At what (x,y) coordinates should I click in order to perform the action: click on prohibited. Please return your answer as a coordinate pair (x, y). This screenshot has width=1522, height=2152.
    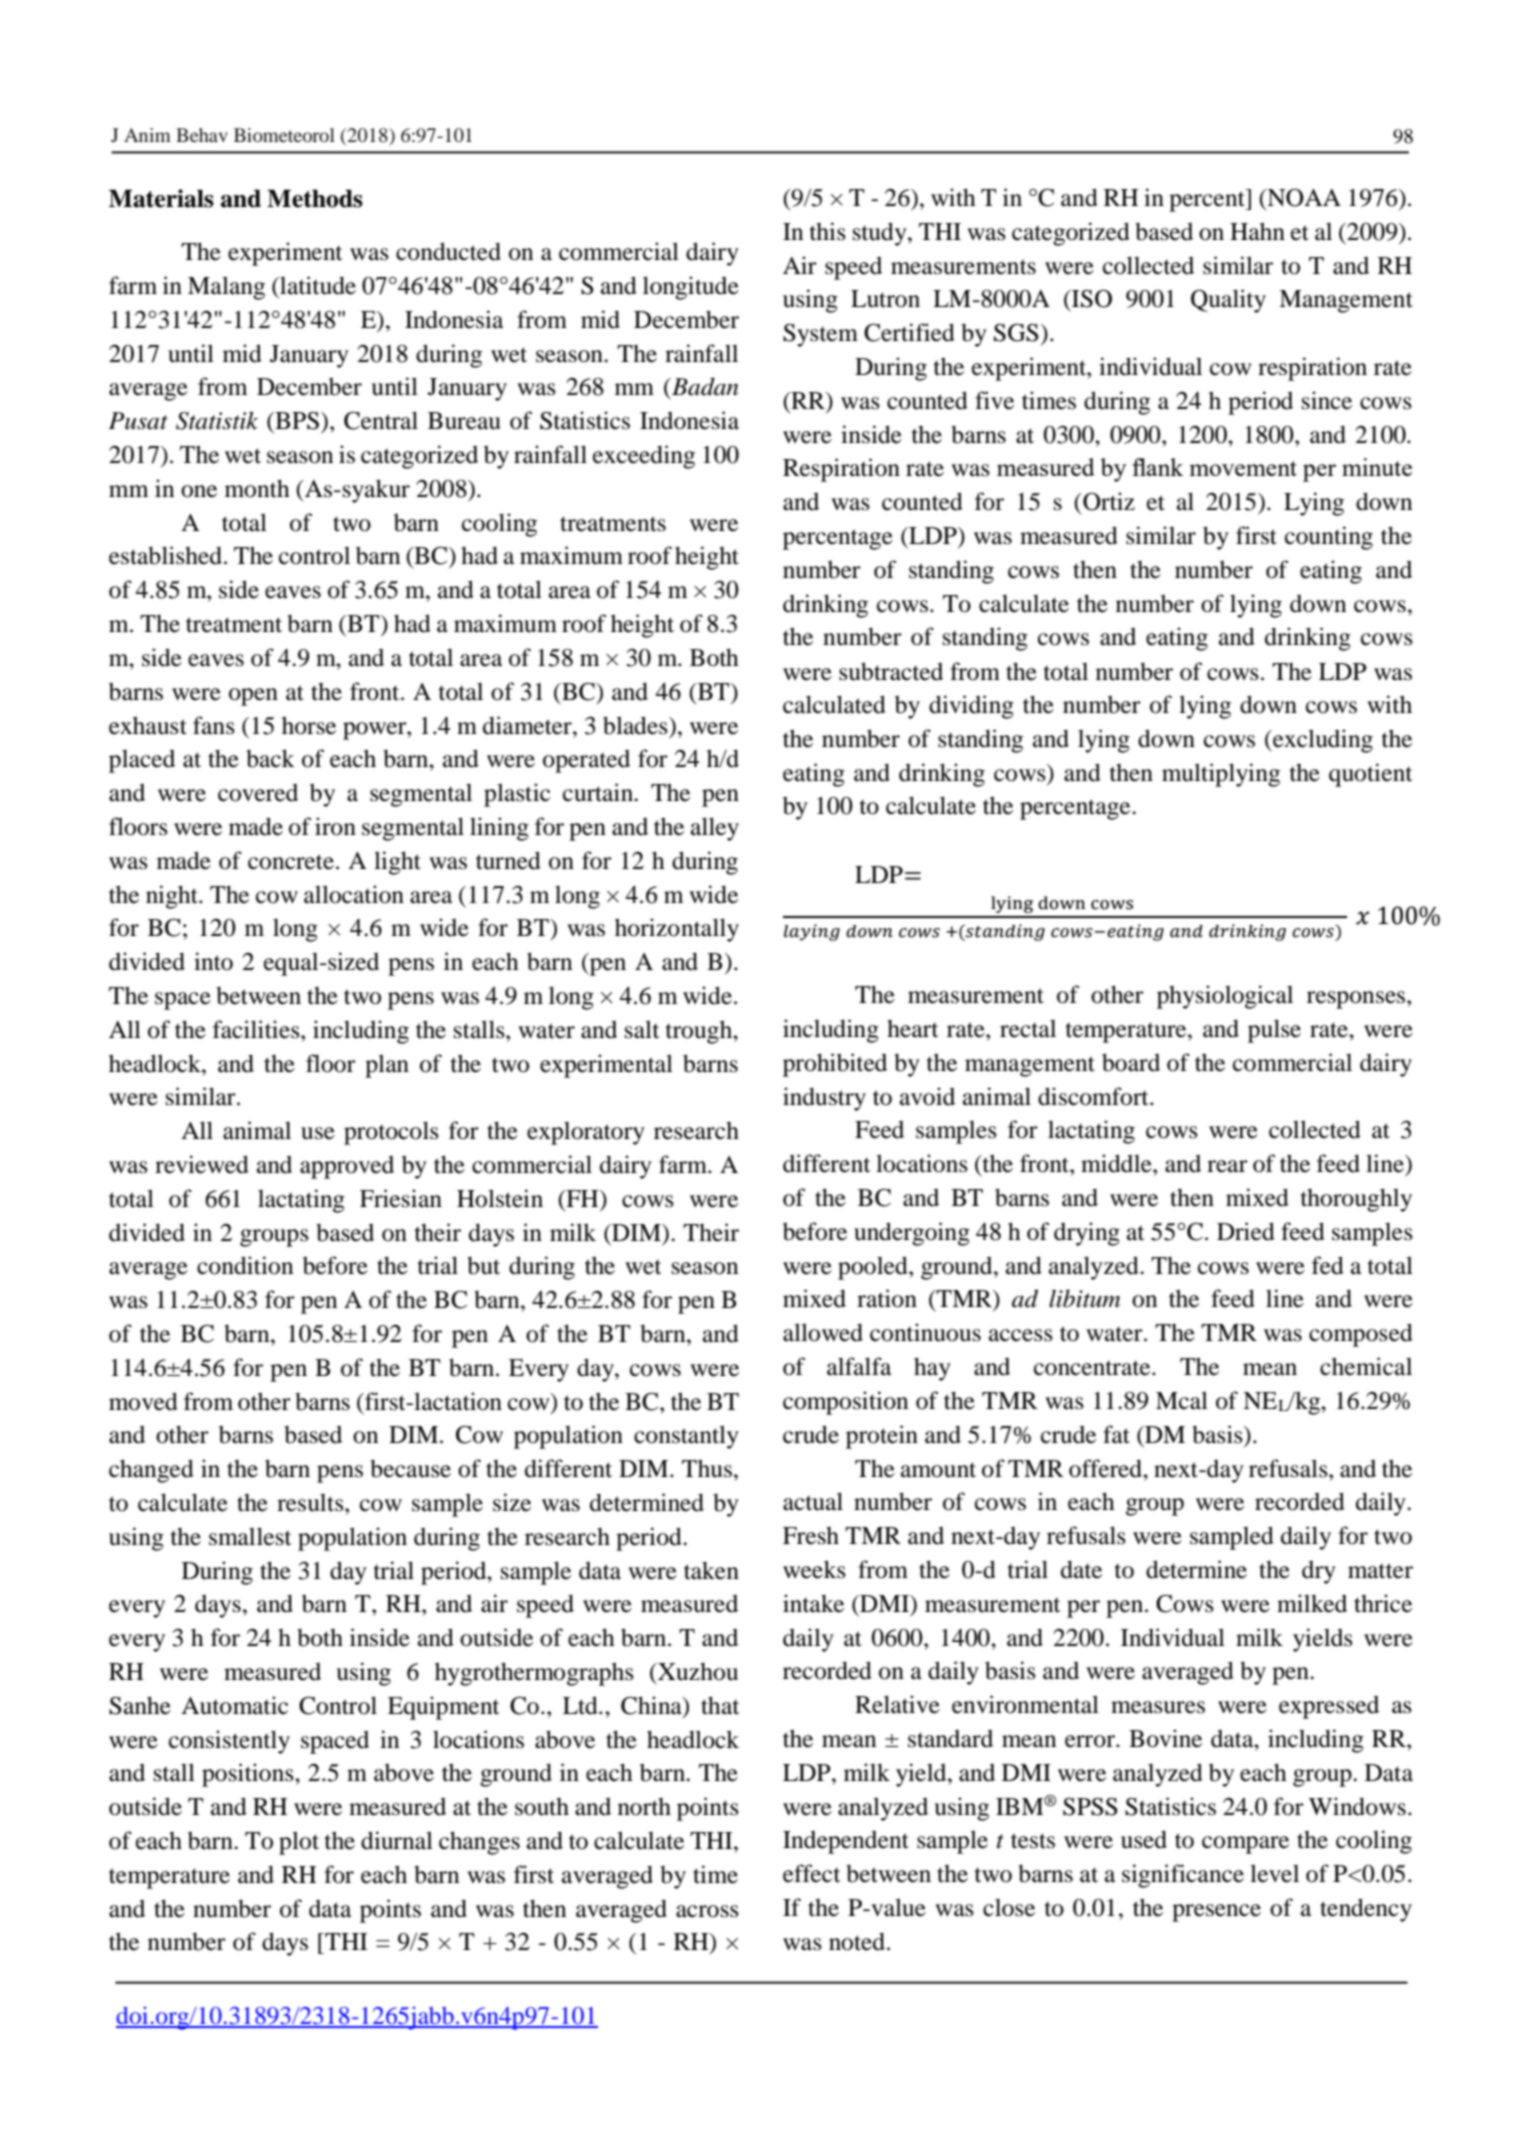
    Looking at the image, I should click on (835, 1065).
